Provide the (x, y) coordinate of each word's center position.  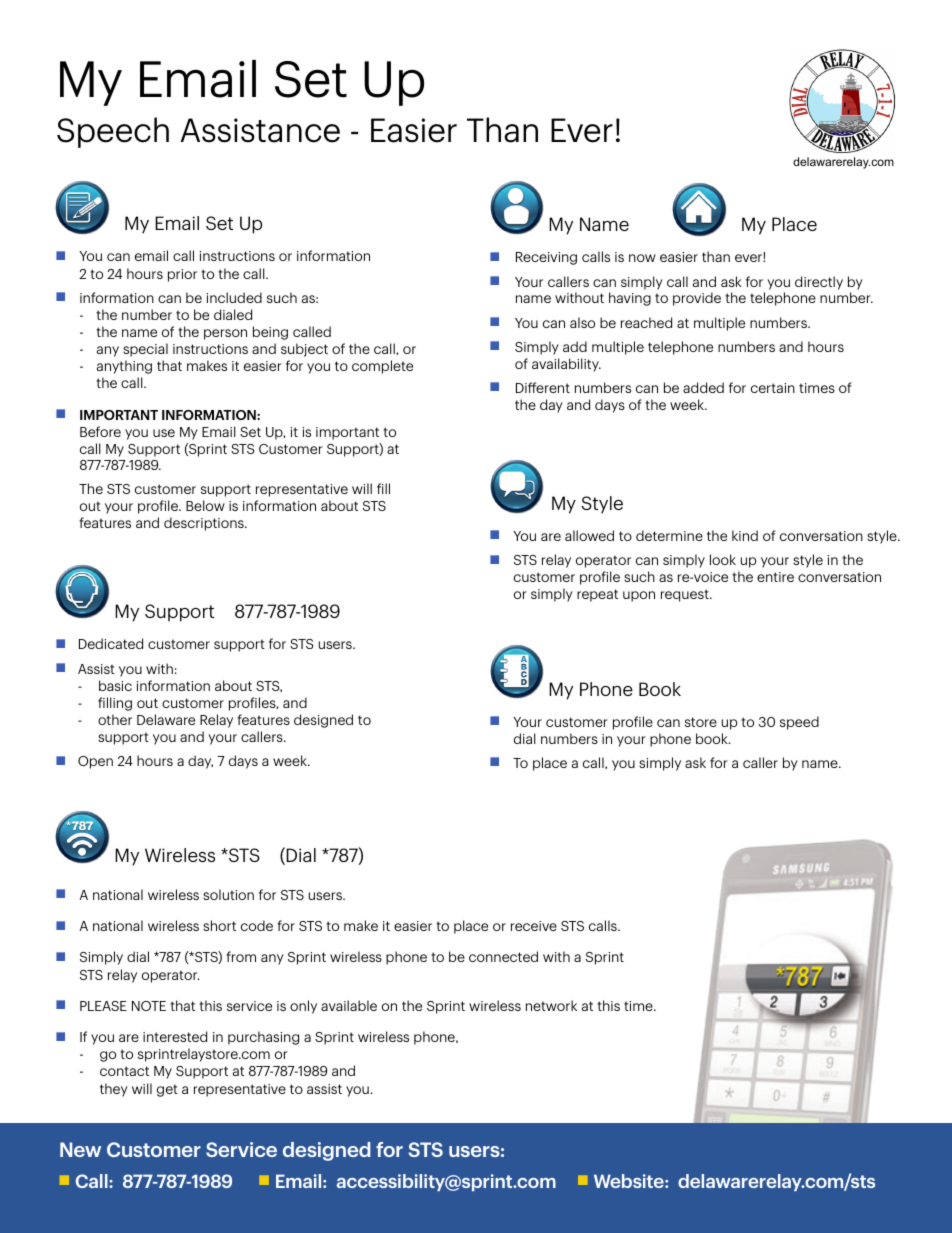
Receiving (546, 258)
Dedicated (111, 643)
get (167, 1090)
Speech (113, 132)
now (642, 258)
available (349, 1005)
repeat (597, 595)
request (686, 595)
